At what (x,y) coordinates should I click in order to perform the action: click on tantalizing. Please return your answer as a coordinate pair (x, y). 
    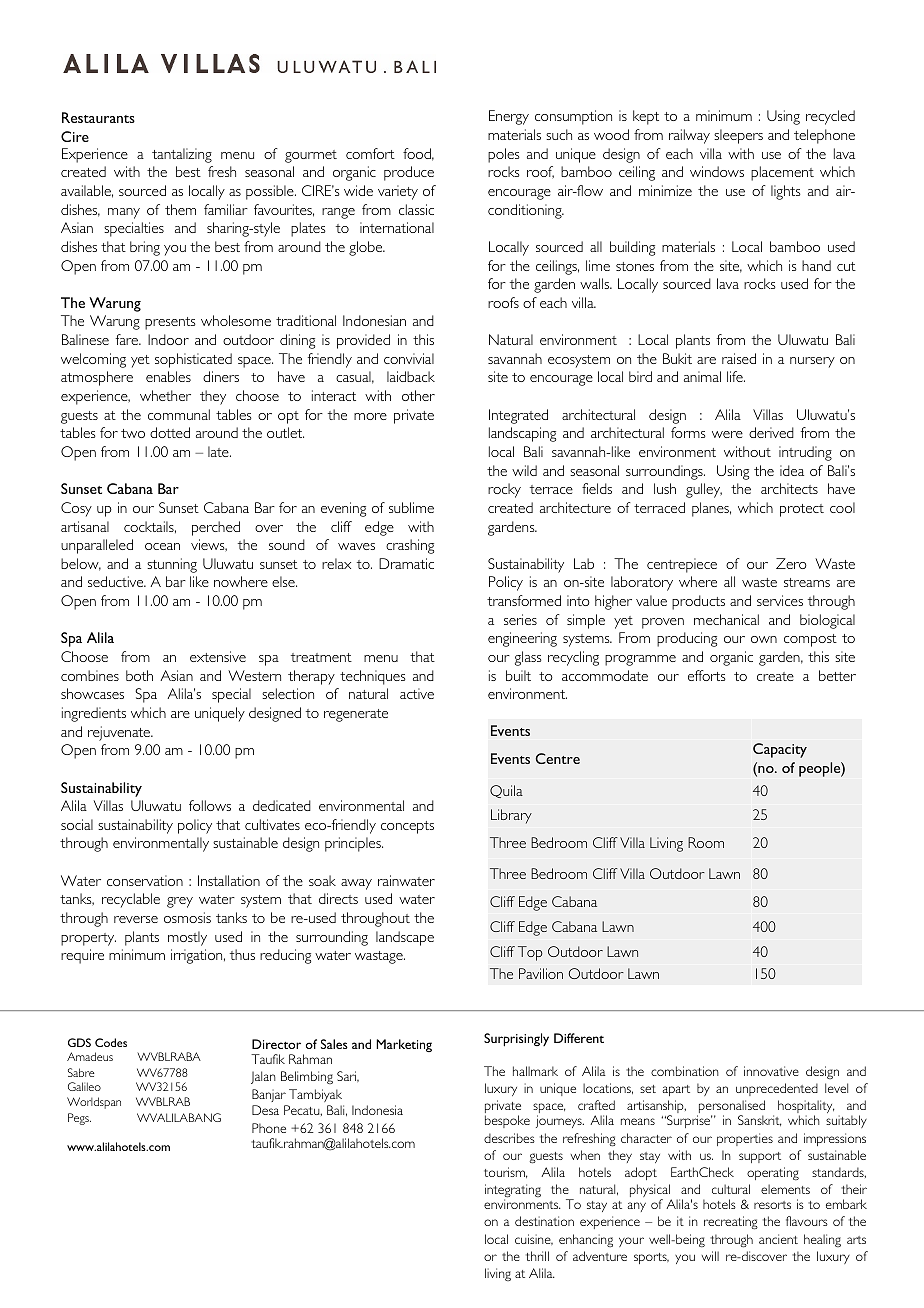
    Looking at the image, I should click on (182, 155).
